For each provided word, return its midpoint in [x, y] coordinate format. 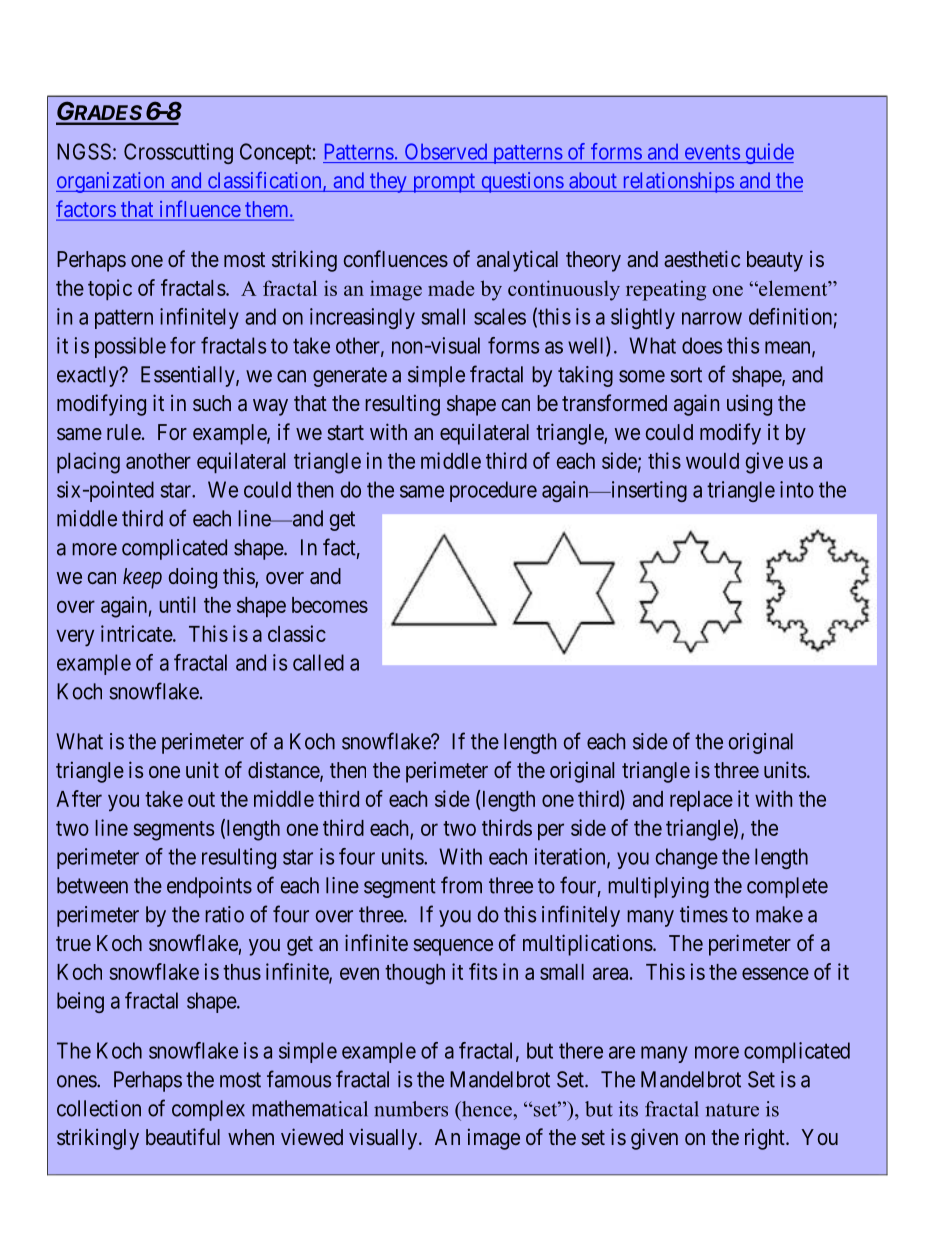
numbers [411, 1109]
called [318, 662]
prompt [444, 183]
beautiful [183, 1136]
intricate [137, 633]
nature [732, 1110]
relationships [677, 182]
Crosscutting [178, 153]
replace [701, 801]
